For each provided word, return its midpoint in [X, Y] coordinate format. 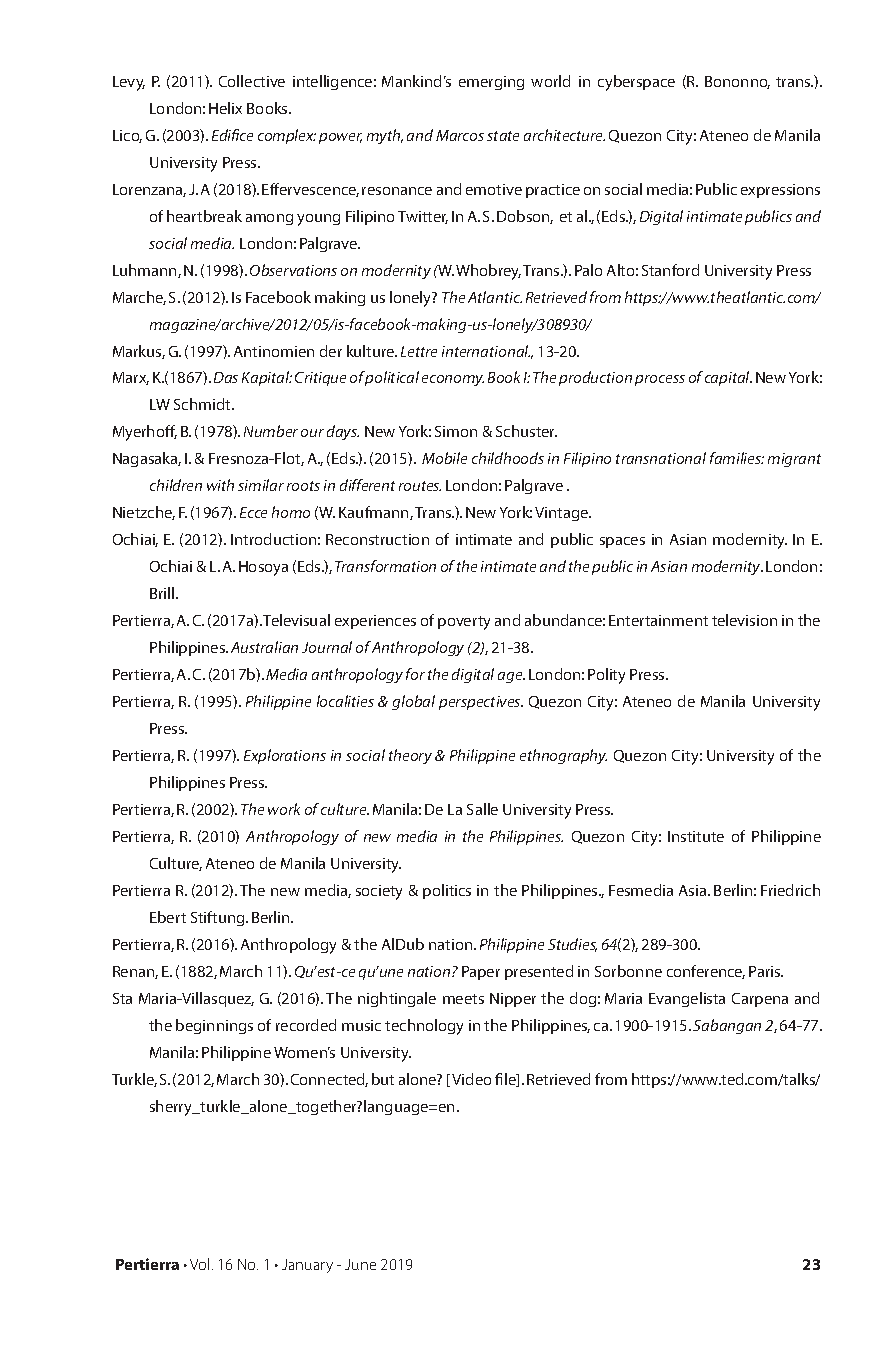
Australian [264, 647]
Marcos [460, 135]
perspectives [481, 703]
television [744, 620]
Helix [225, 108]
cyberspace [636, 83]
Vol [199, 1264]
